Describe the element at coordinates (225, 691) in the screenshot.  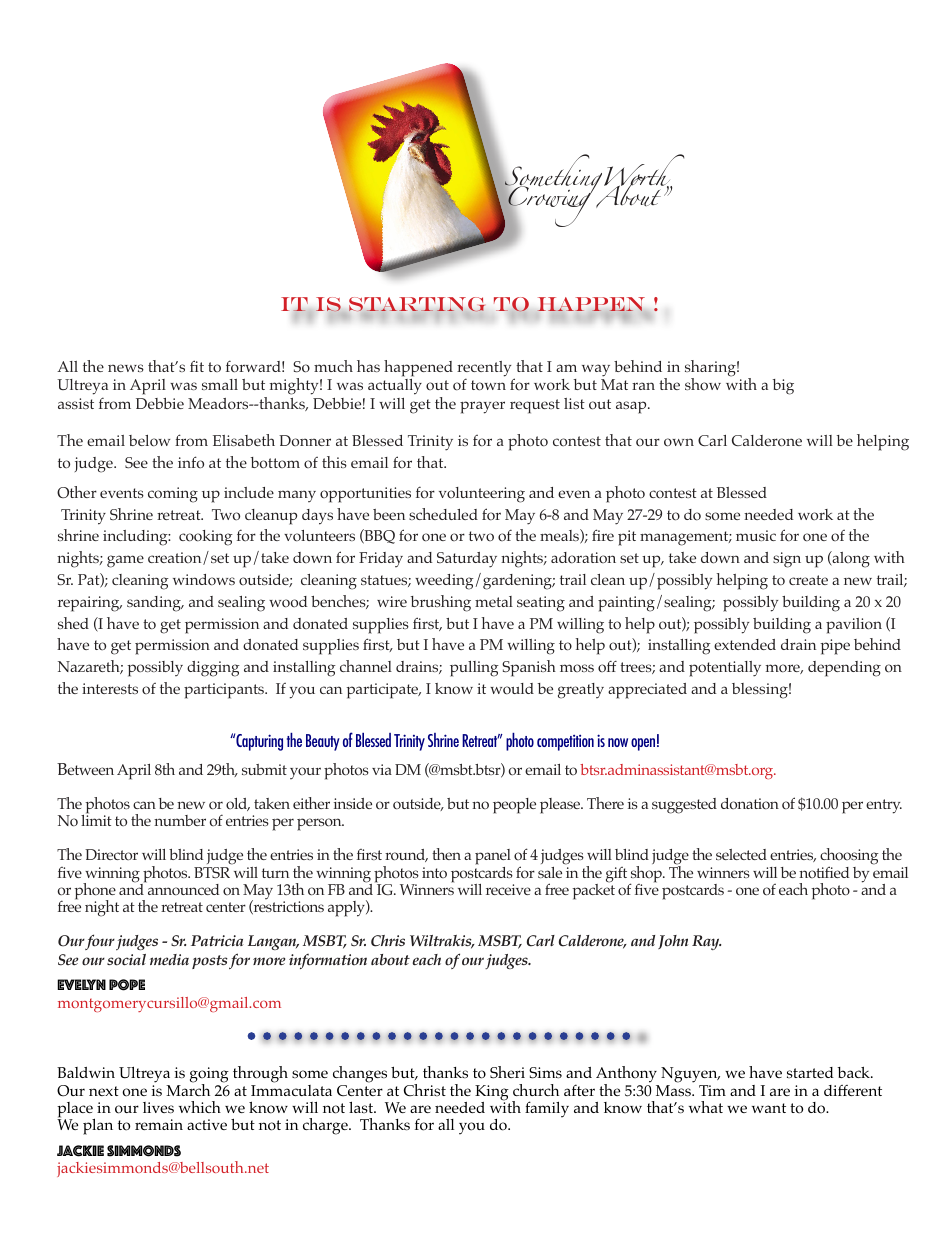
I see `participants` at that location.
